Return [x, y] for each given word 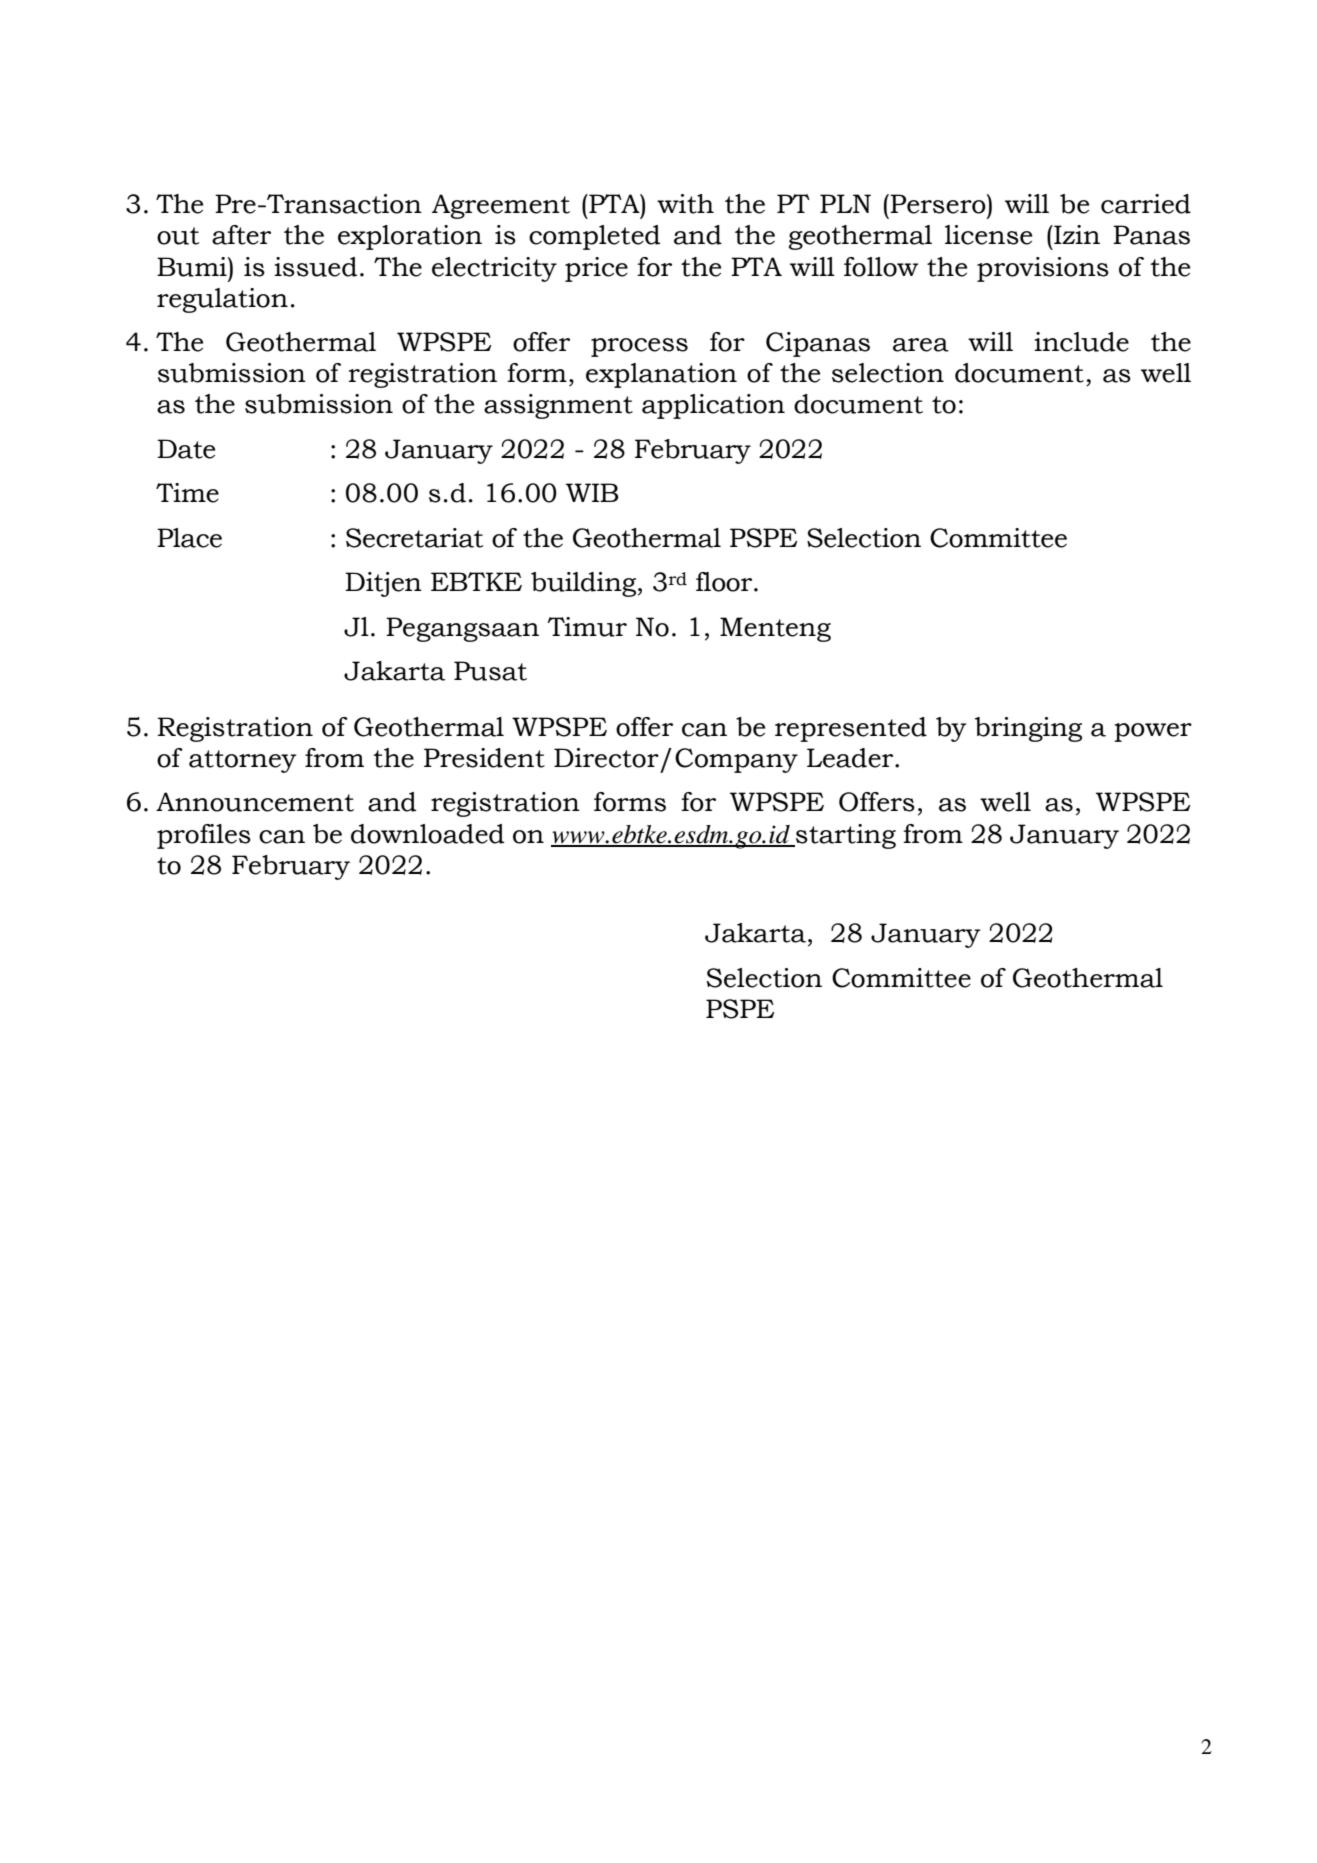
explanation [661, 375]
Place [189, 538]
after [241, 235]
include [1081, 342]
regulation [222, 300]
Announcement [255, 802]
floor [725, 582]
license [988, 235]
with [685, 204]
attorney [243, 761]
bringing [1028, 729]
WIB [592, 492]
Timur [587, 627]
